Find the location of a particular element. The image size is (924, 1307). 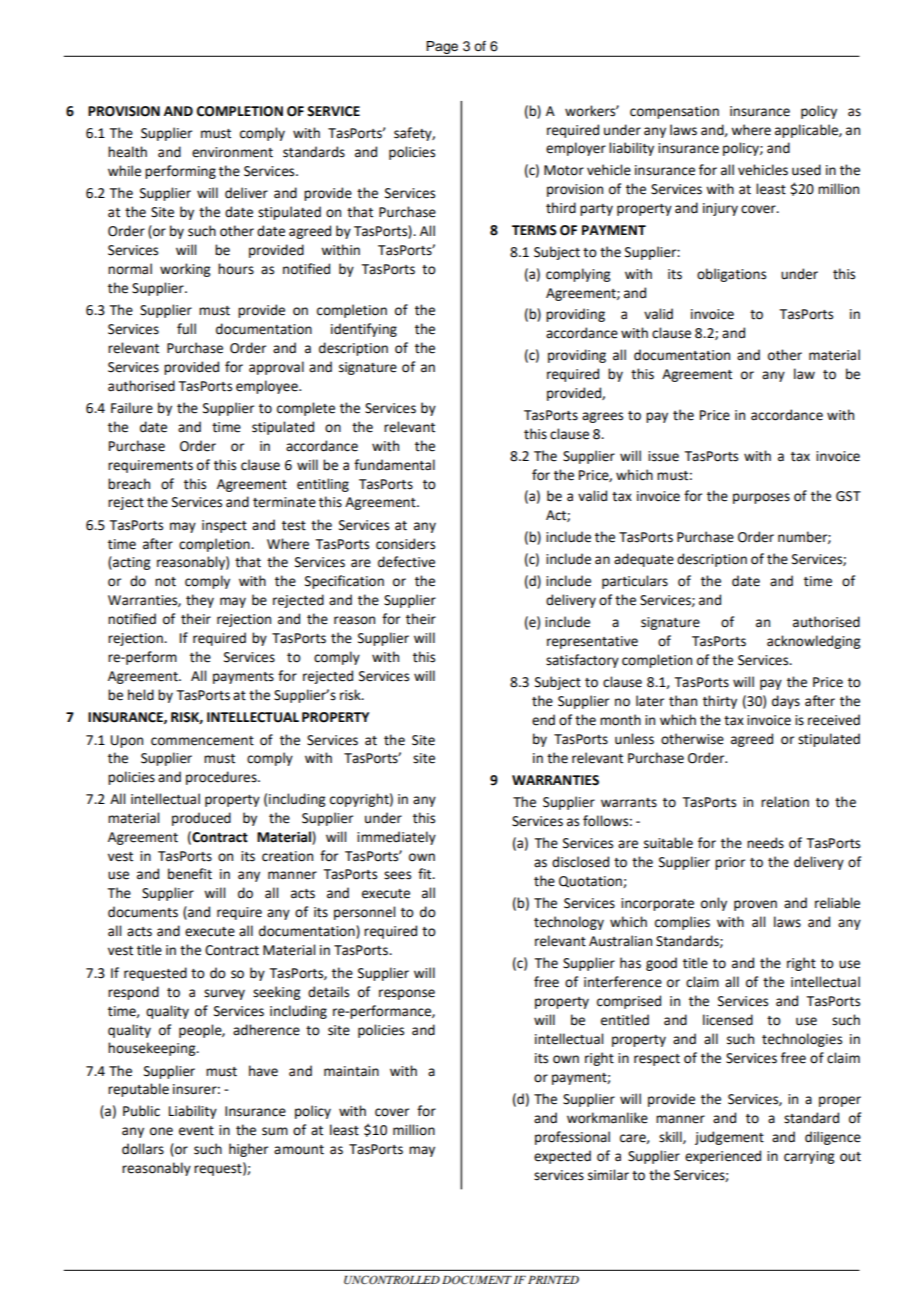

PRINTED is located at coordinates (553, 1280).
